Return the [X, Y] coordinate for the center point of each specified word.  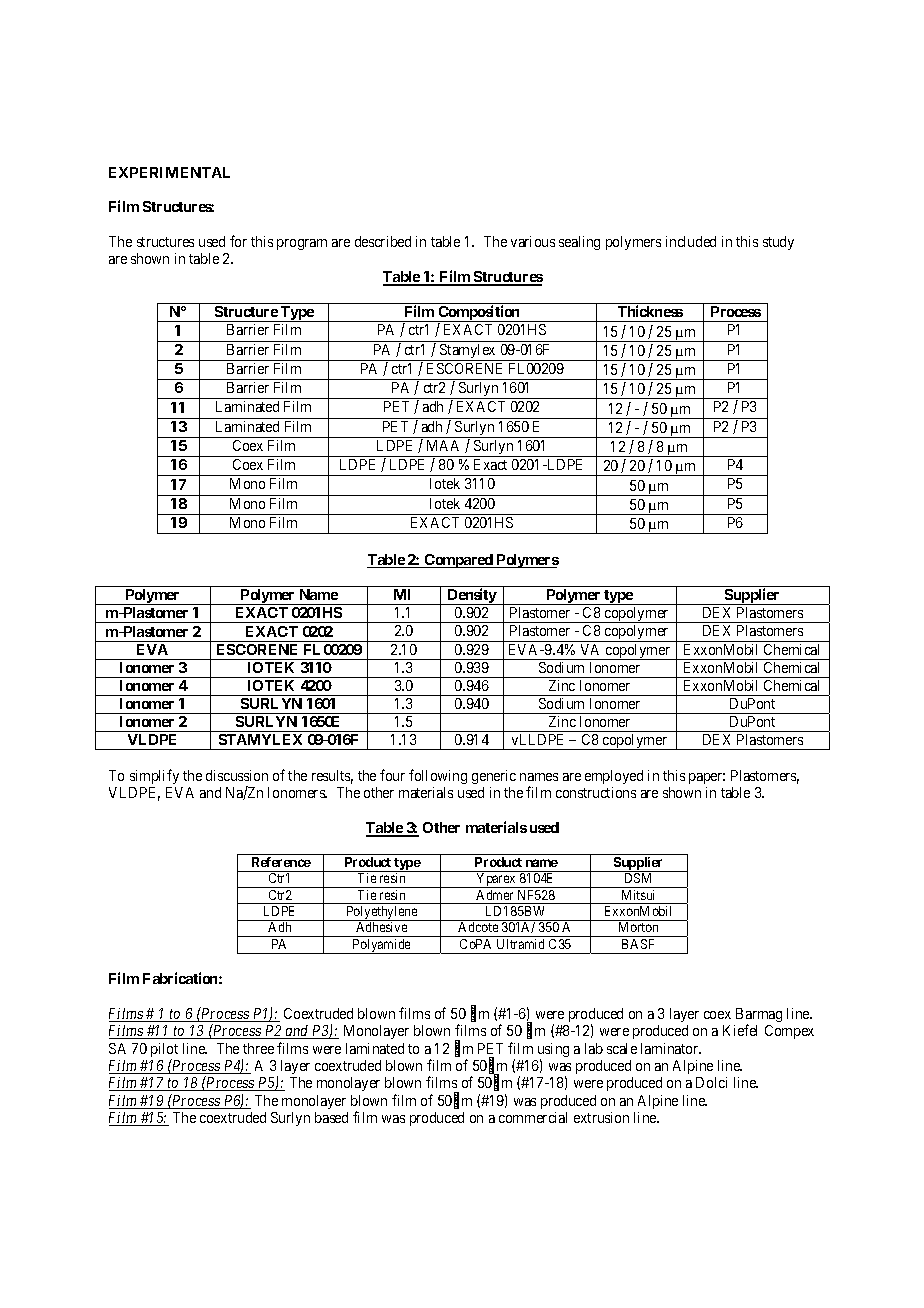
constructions [596, 792]
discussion [237, 775]
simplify [154, 776]
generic [494, 777]
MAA [443, 445]
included [691, 241]
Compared [458, 561]
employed [614, 777]
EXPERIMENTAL [169, 172]
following [438, 776]
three [258, 1048]
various [533, 241]
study [778, 243]
